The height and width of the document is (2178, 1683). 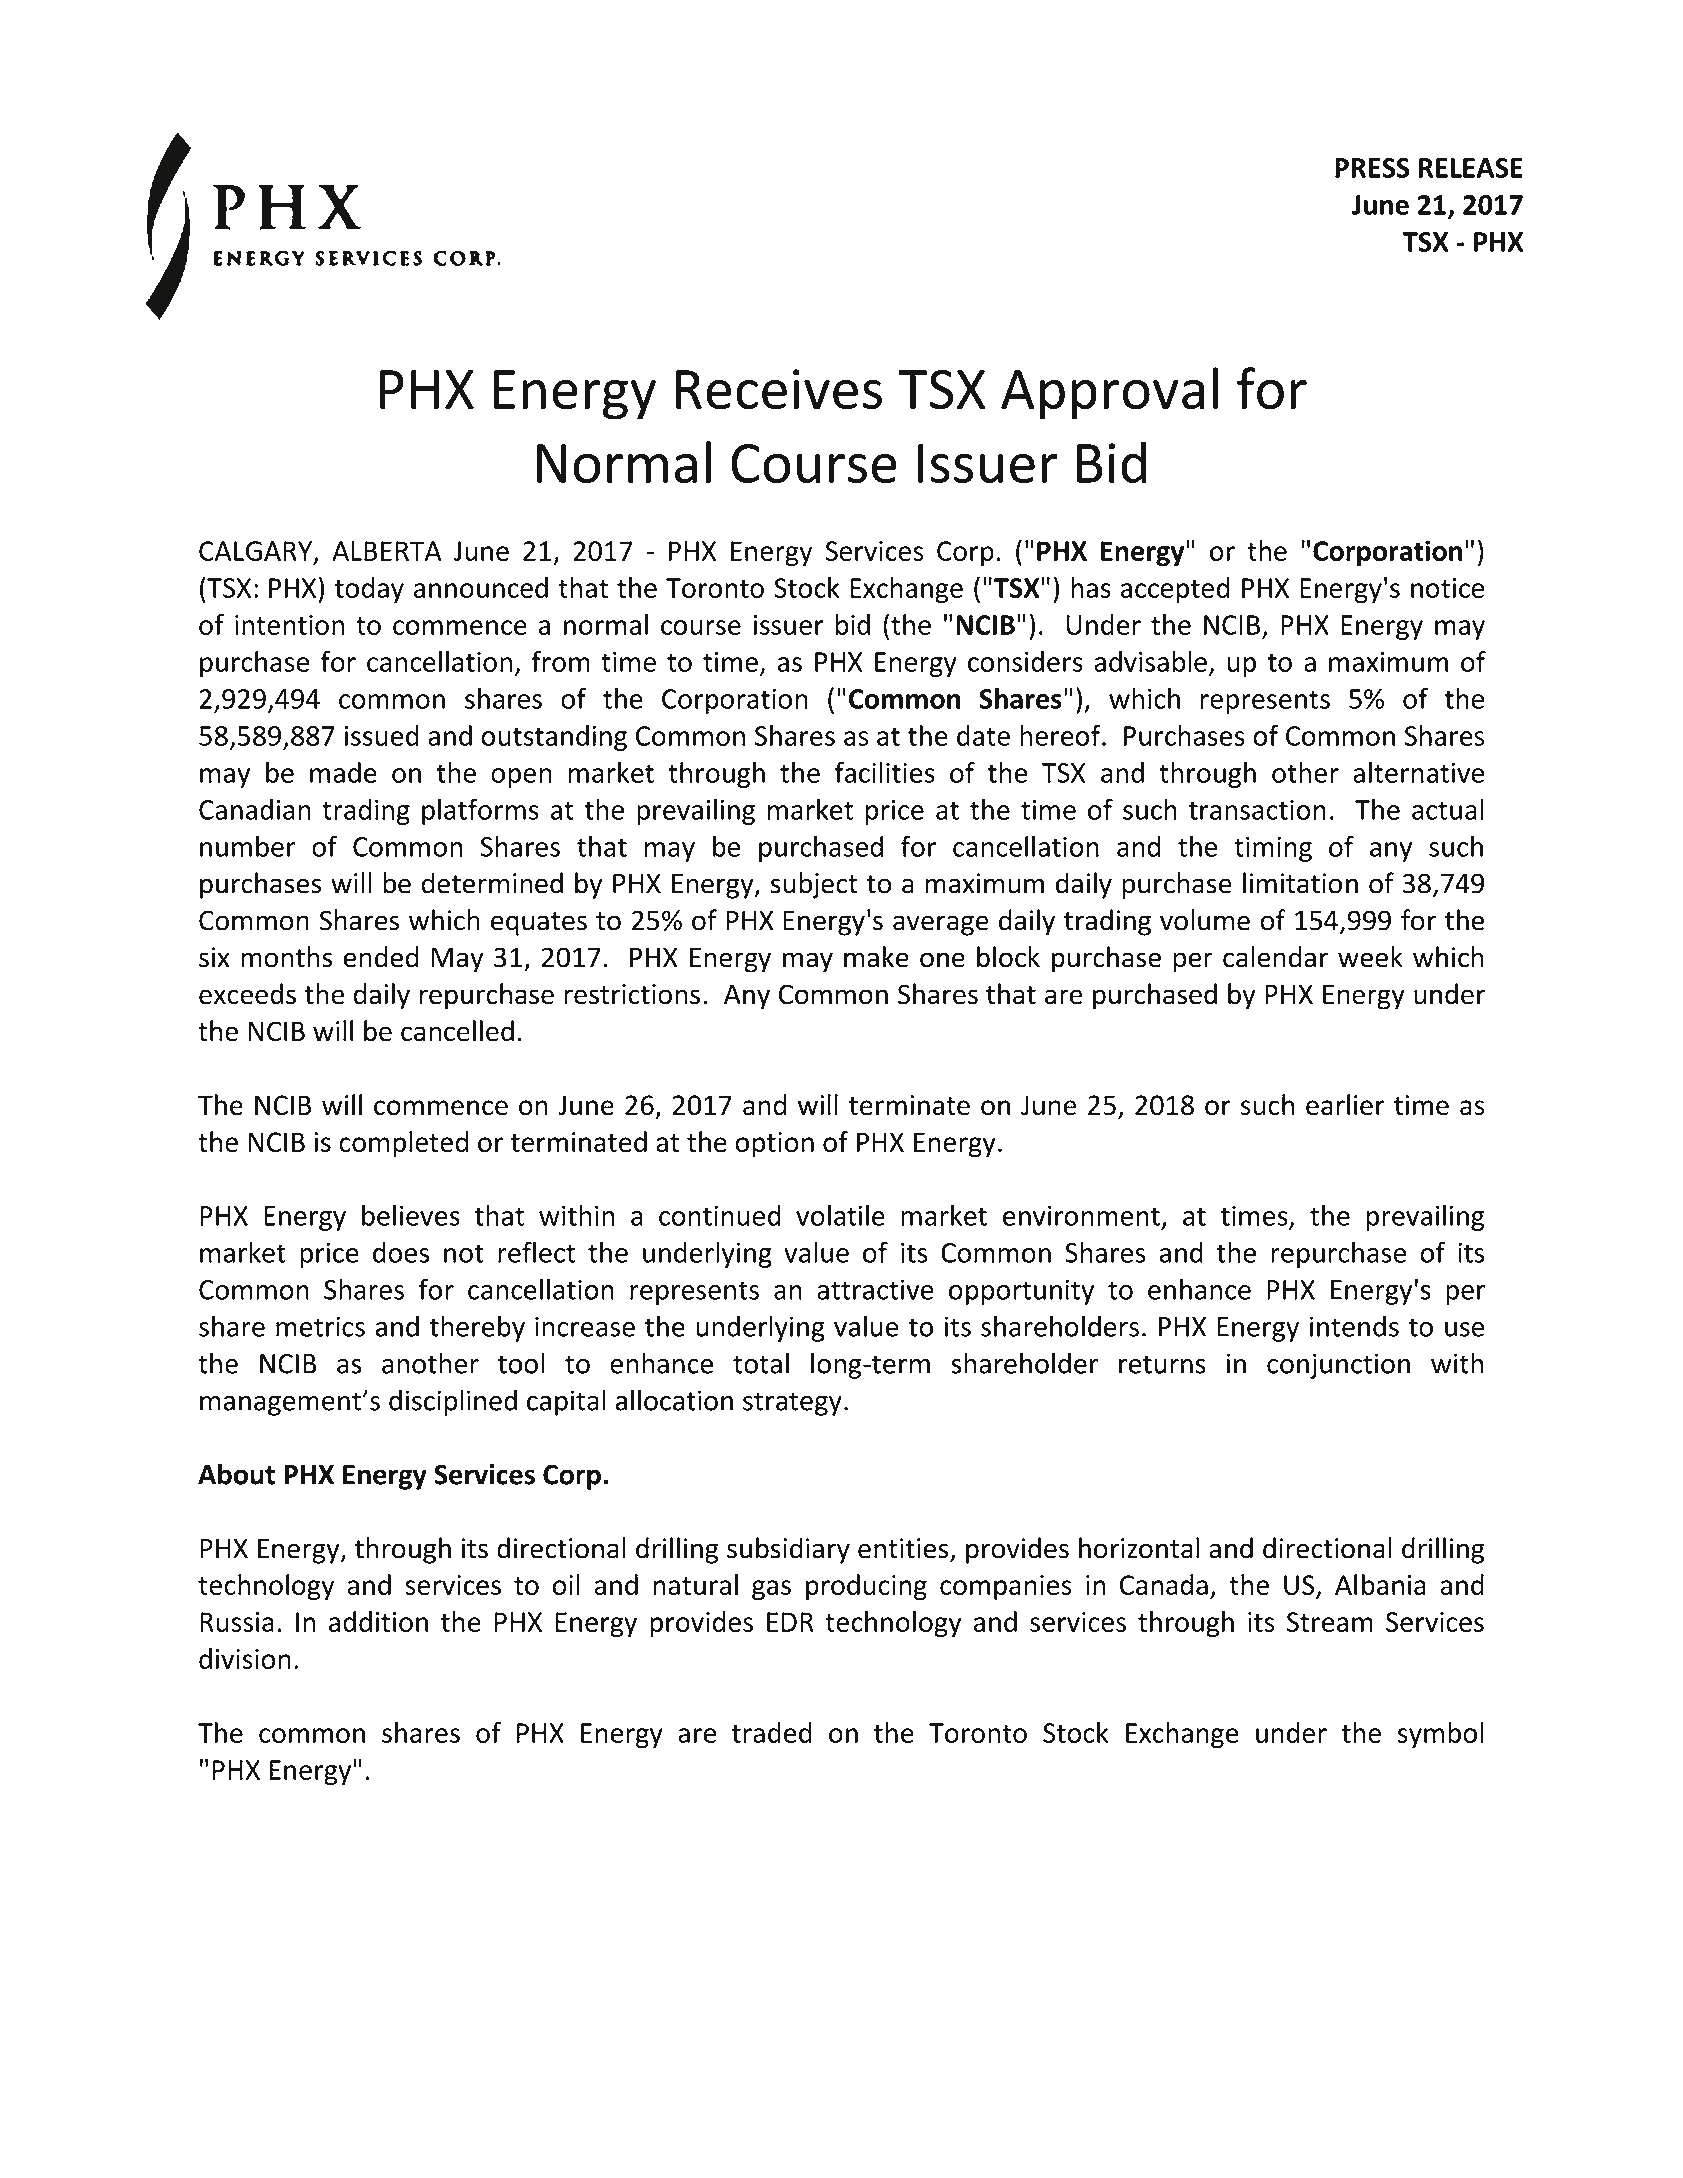 I want to click on Approval, so click(x=1109, y=393).
